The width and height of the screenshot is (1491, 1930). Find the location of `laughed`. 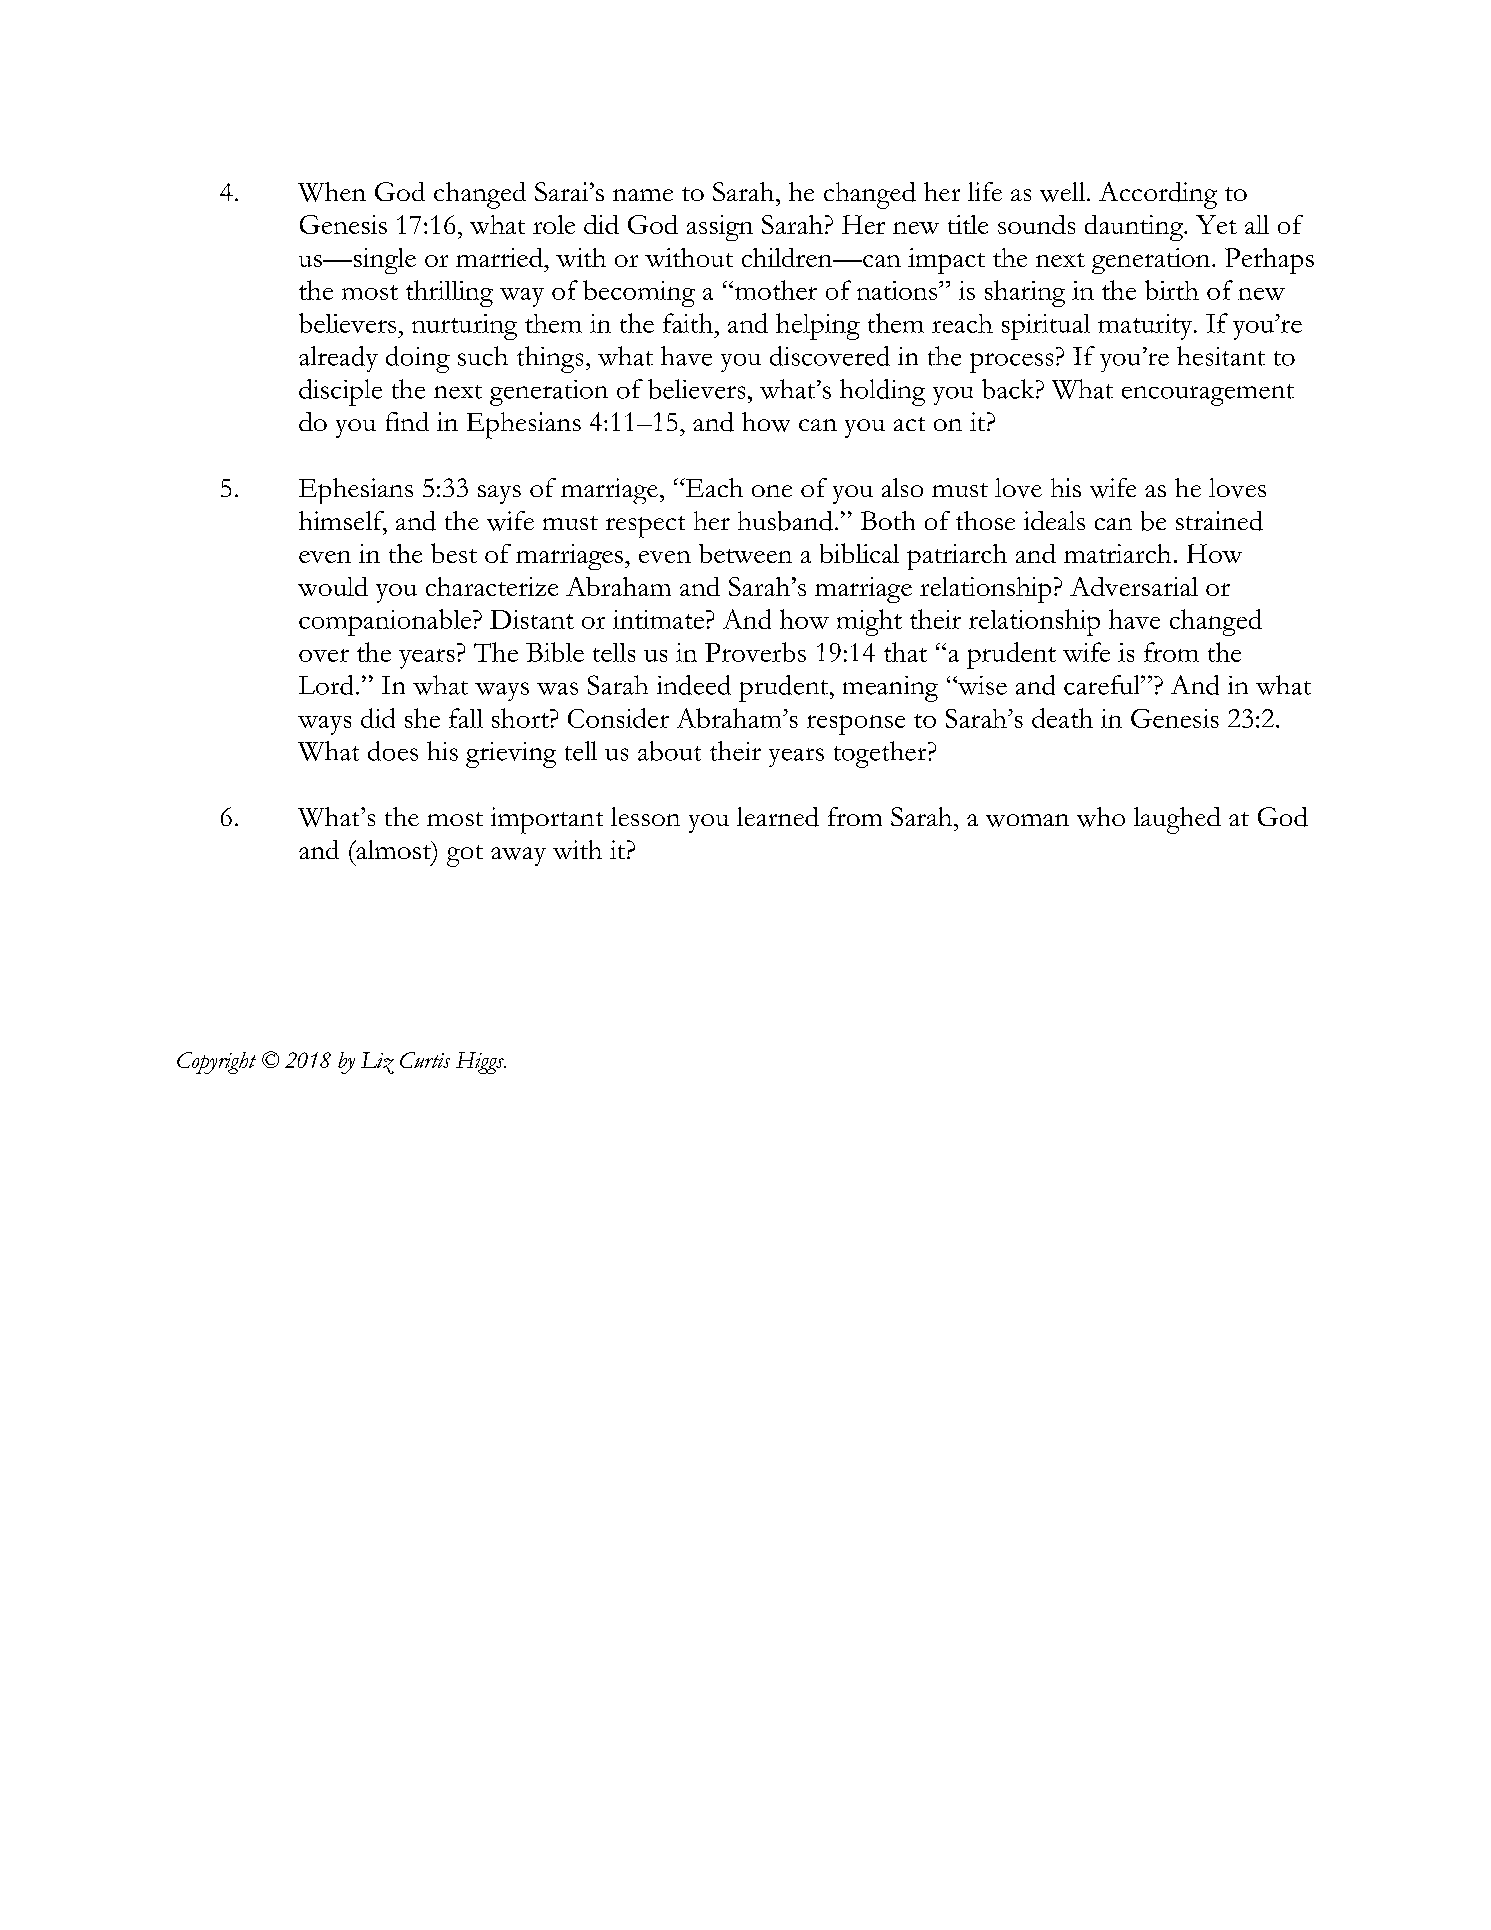

laughed is located at coordinates (1177, 820).
